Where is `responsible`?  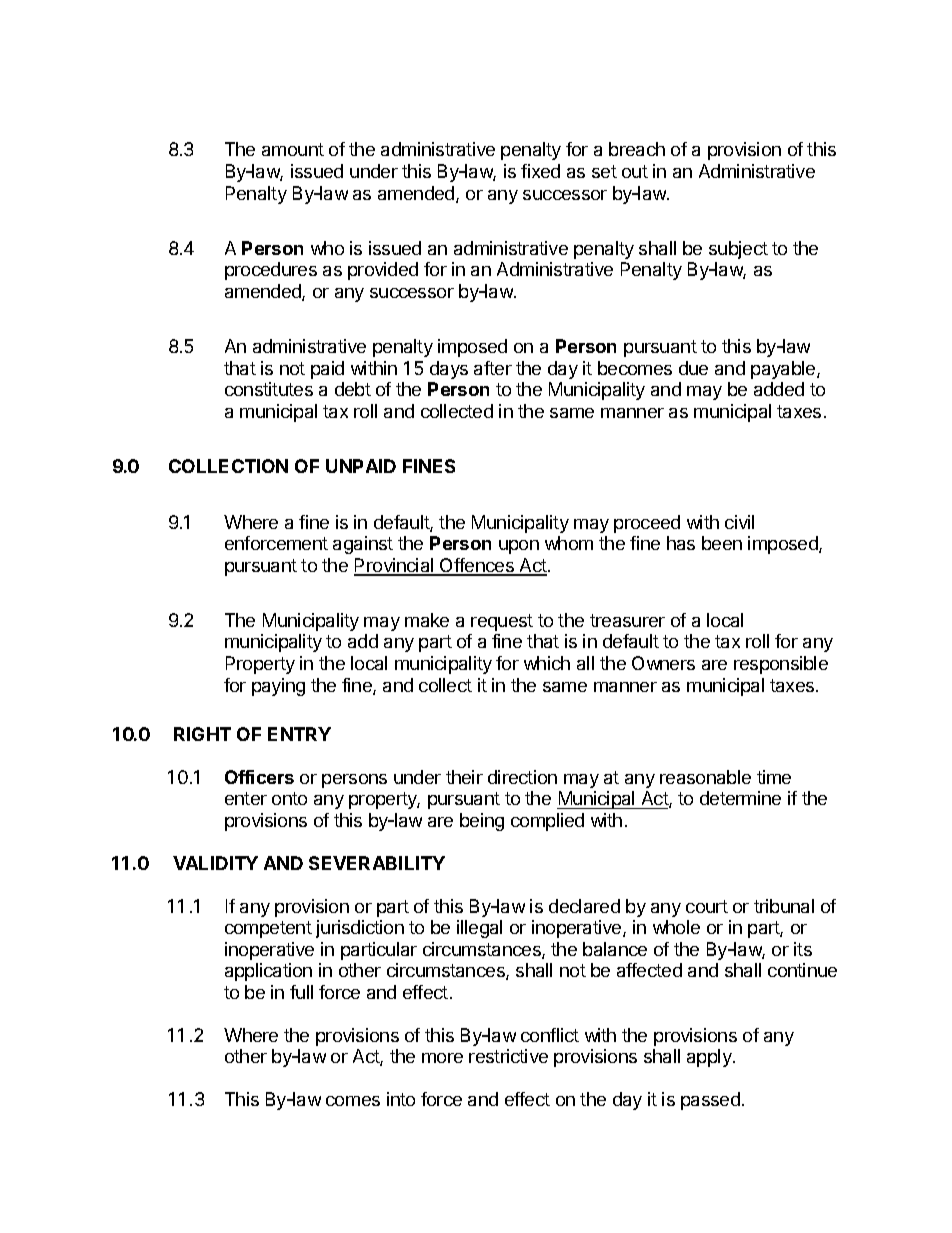 responsible is located at coordinates (781, 665).
